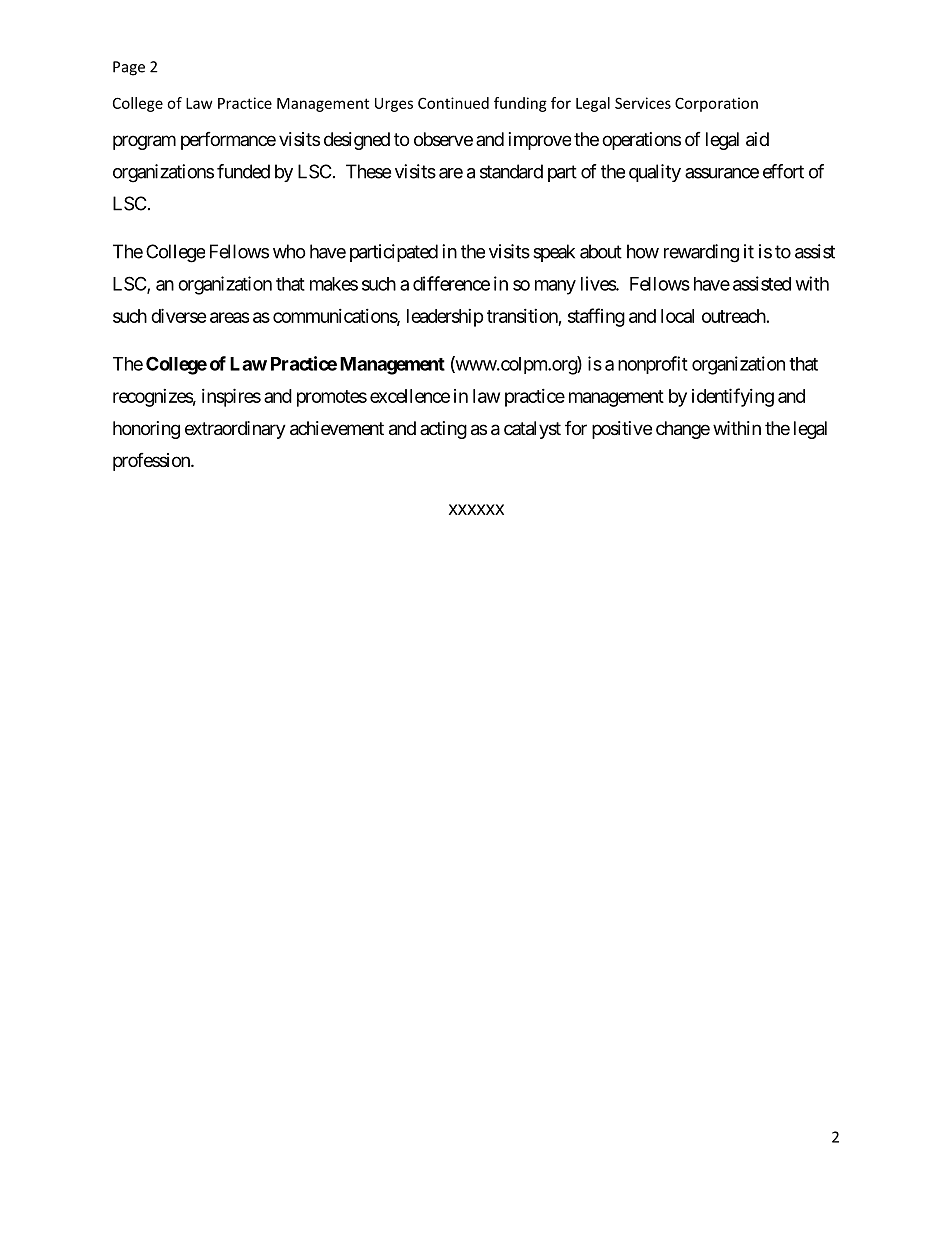  Describe the element at coordinates (453, 103) in the screenshot. I see `Continued` at that location.
